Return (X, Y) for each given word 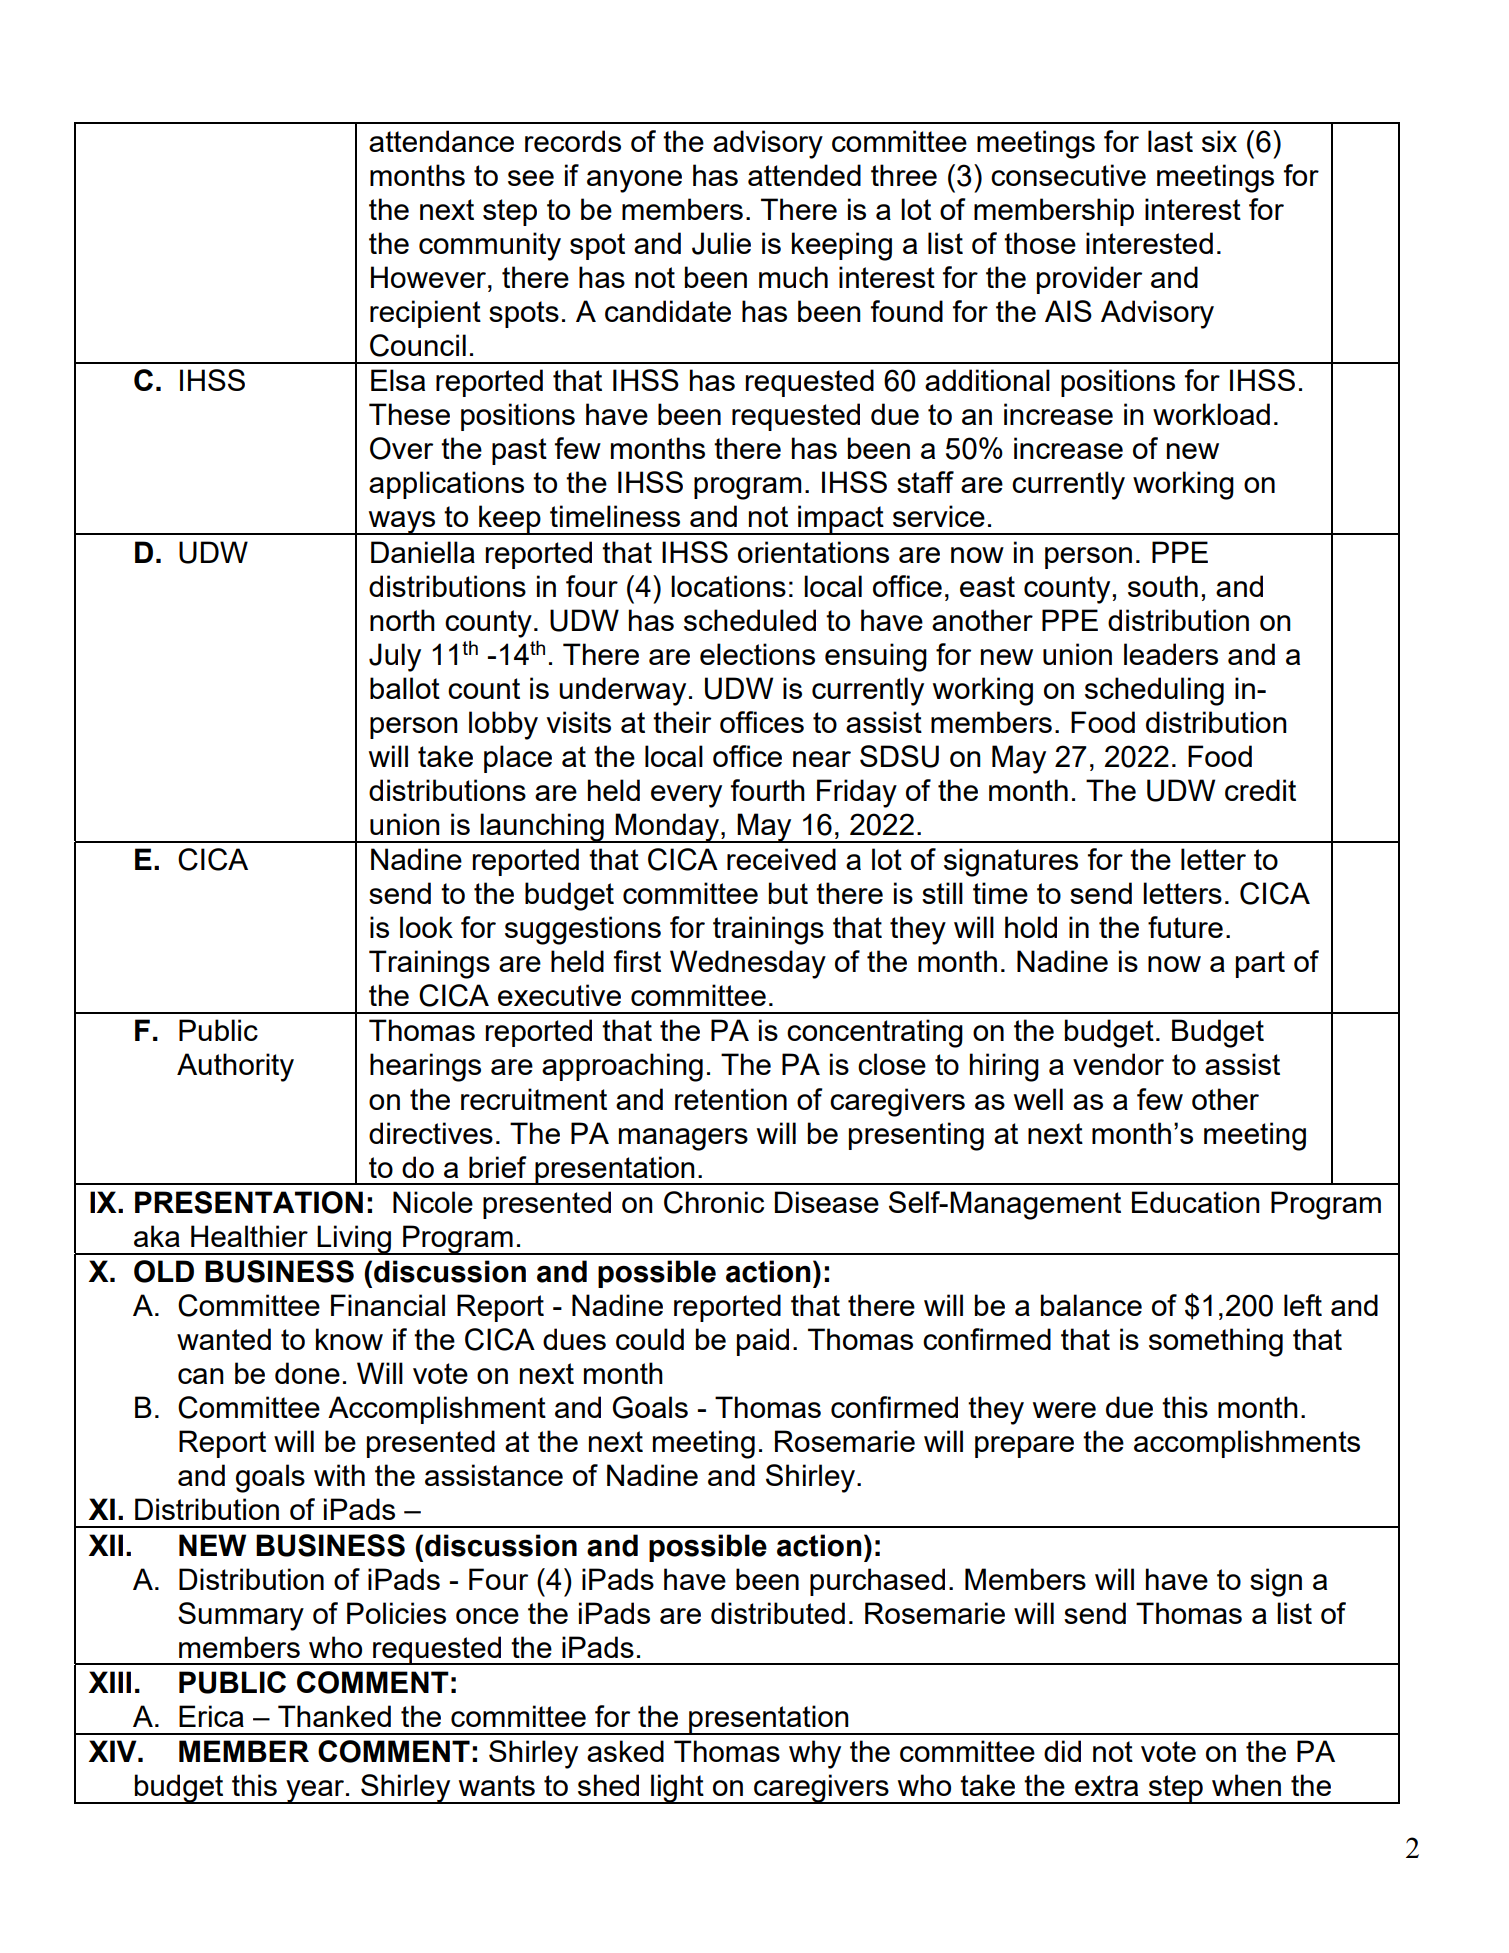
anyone (634, 181)
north (402, 620)
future (1185, 927)
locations (728, 586)
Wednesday (748, 964)
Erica (211, 1716)
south (1163, 586)
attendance (441, 141)
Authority (235, 1067)
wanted (224, 1339)
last (1170, 141)
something (1216, 1342)
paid (763, 1342)
